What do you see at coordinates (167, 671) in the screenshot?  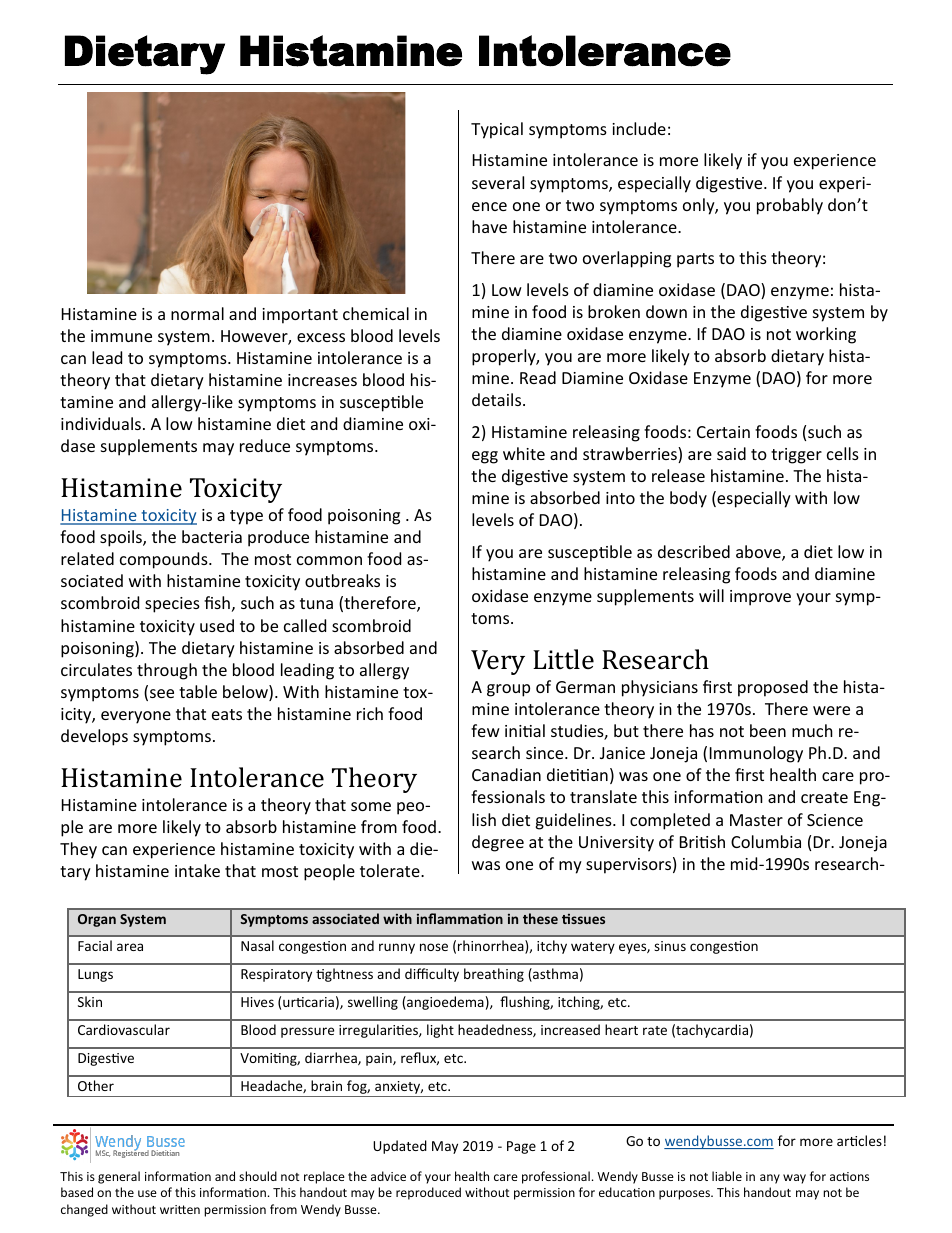 I see `through` at bounding box center [167, 671].
